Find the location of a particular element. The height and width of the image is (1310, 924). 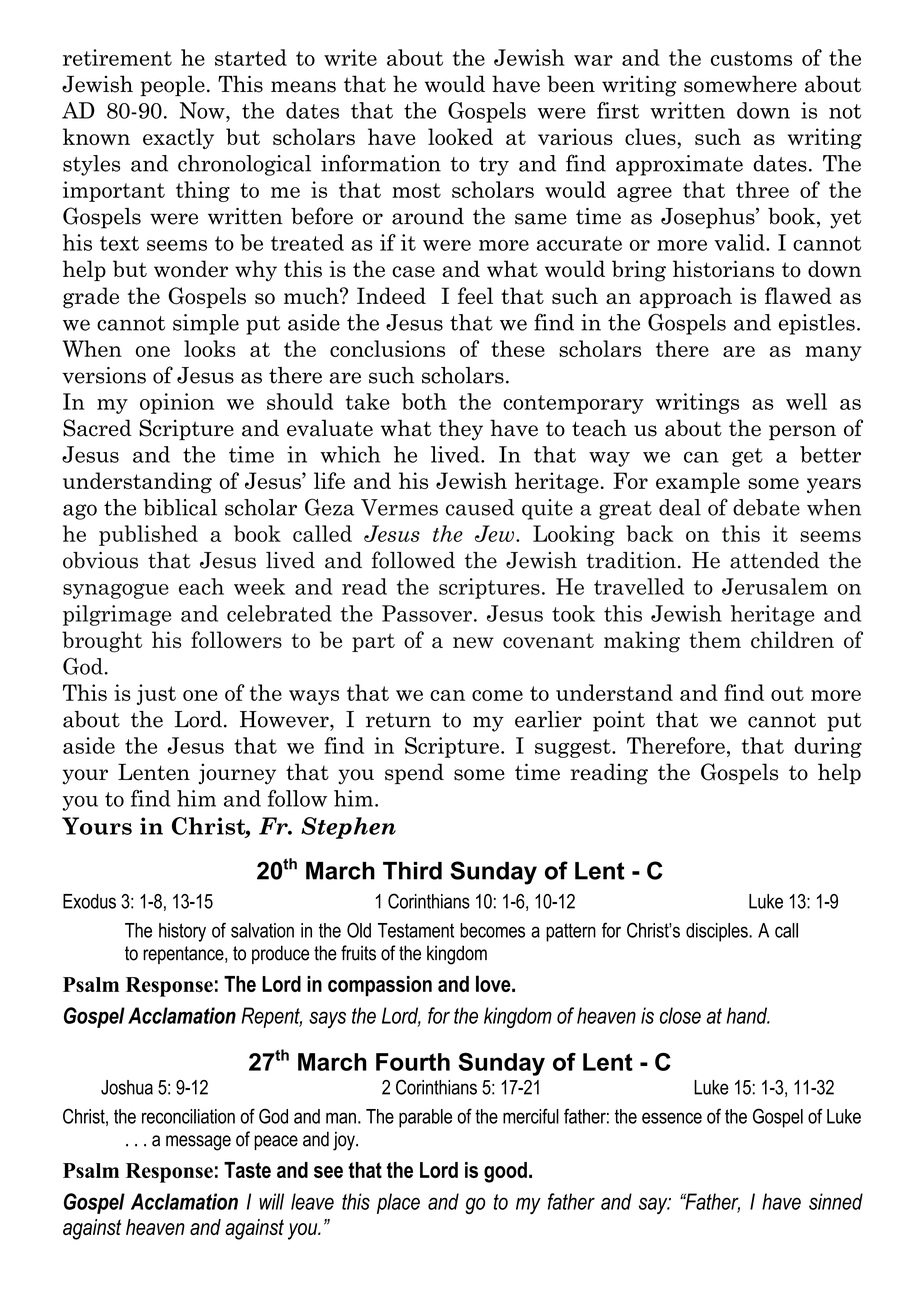

children is located at coordinates (792, 639).
